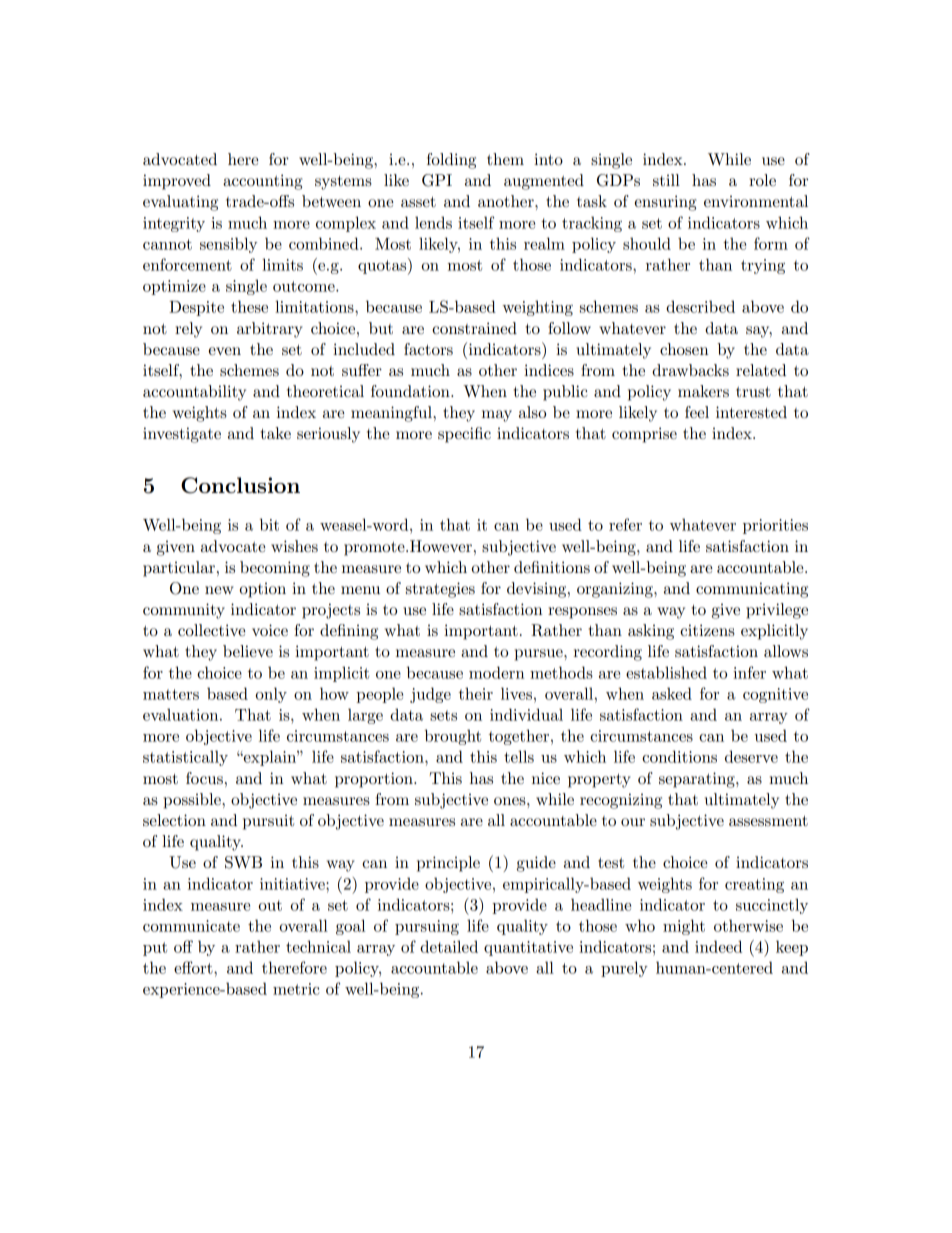  Describe the element at coordinates (437, 180) in the screenshot. I see `GPI` at that location.
